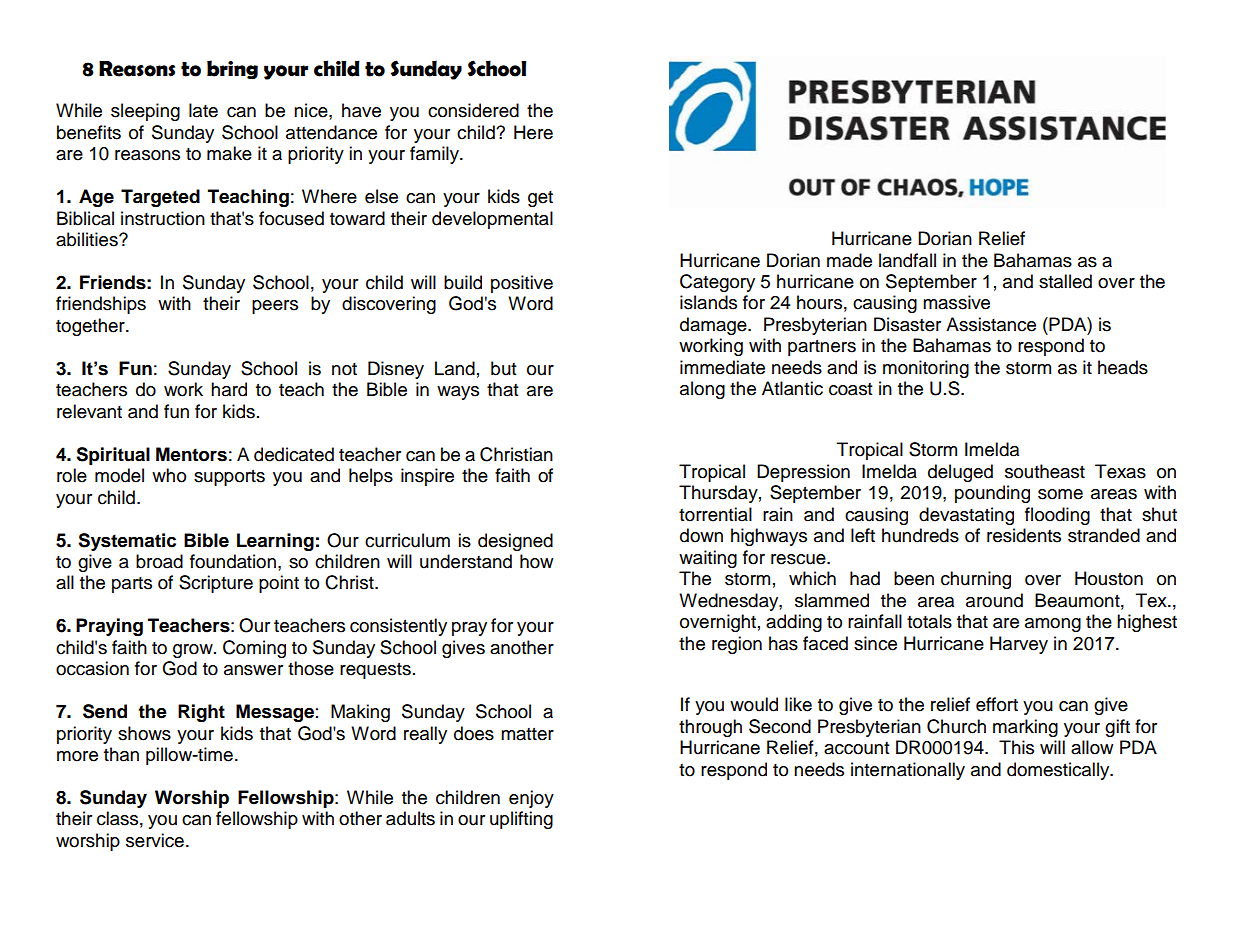 This document has width=1233, height=952. I want to click on considered, so click(473, 110).
